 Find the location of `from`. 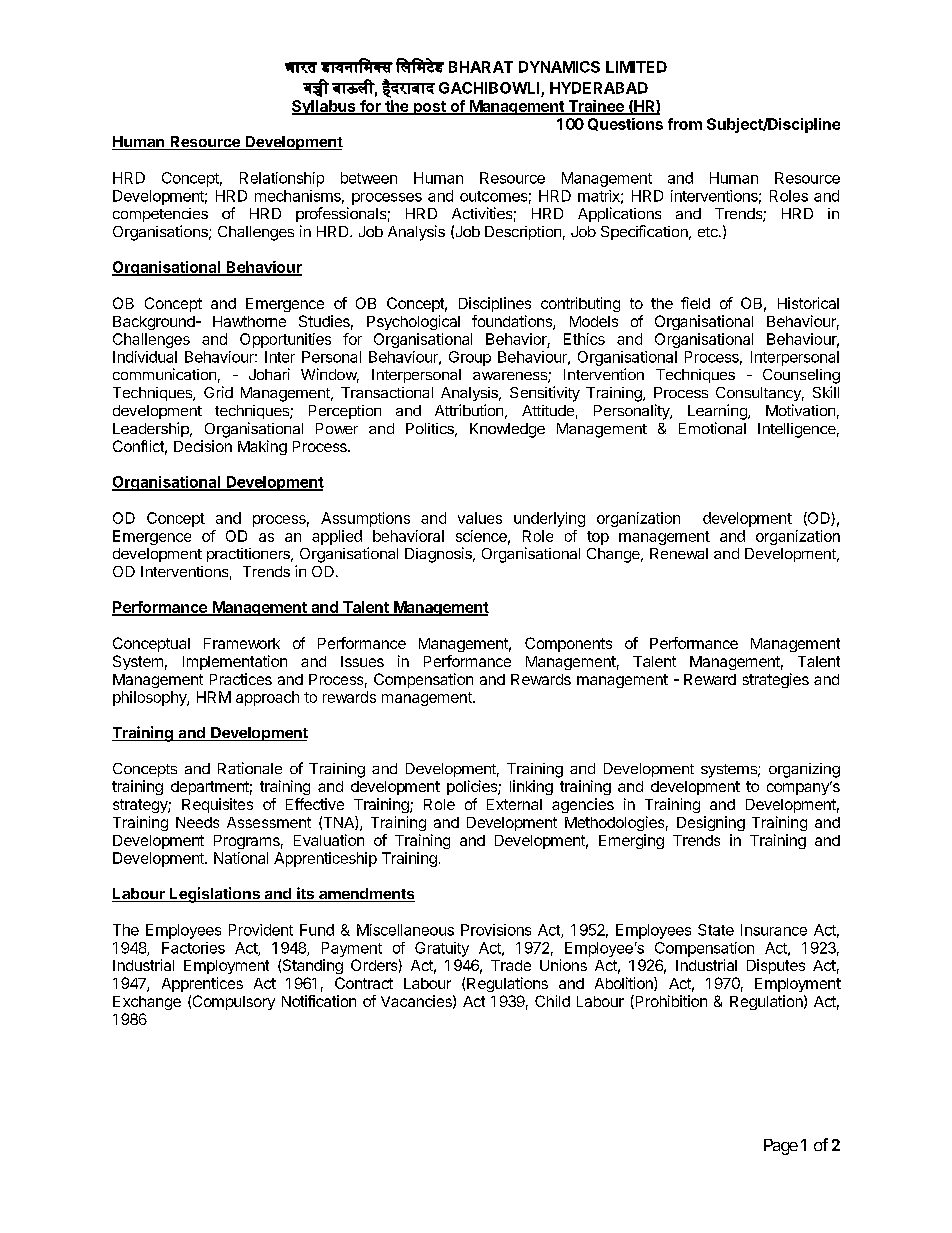

from is located at coordinates (685, 124).
